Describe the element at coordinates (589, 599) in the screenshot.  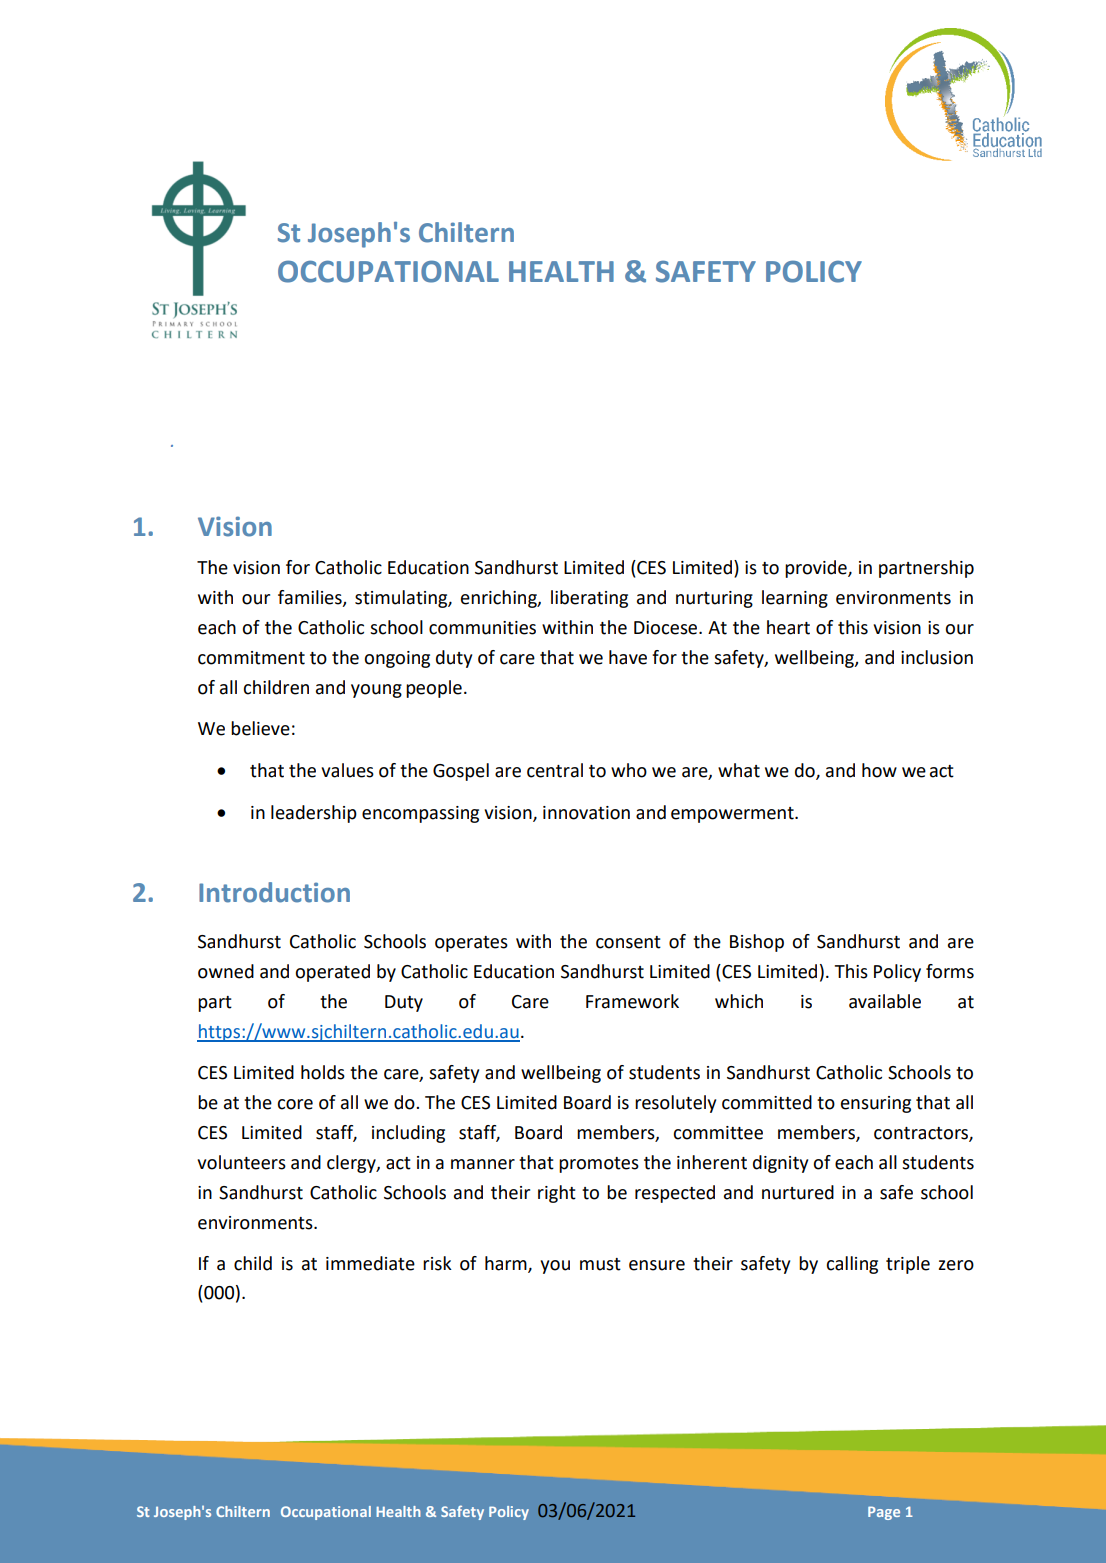
I see `liberating` at that location.
